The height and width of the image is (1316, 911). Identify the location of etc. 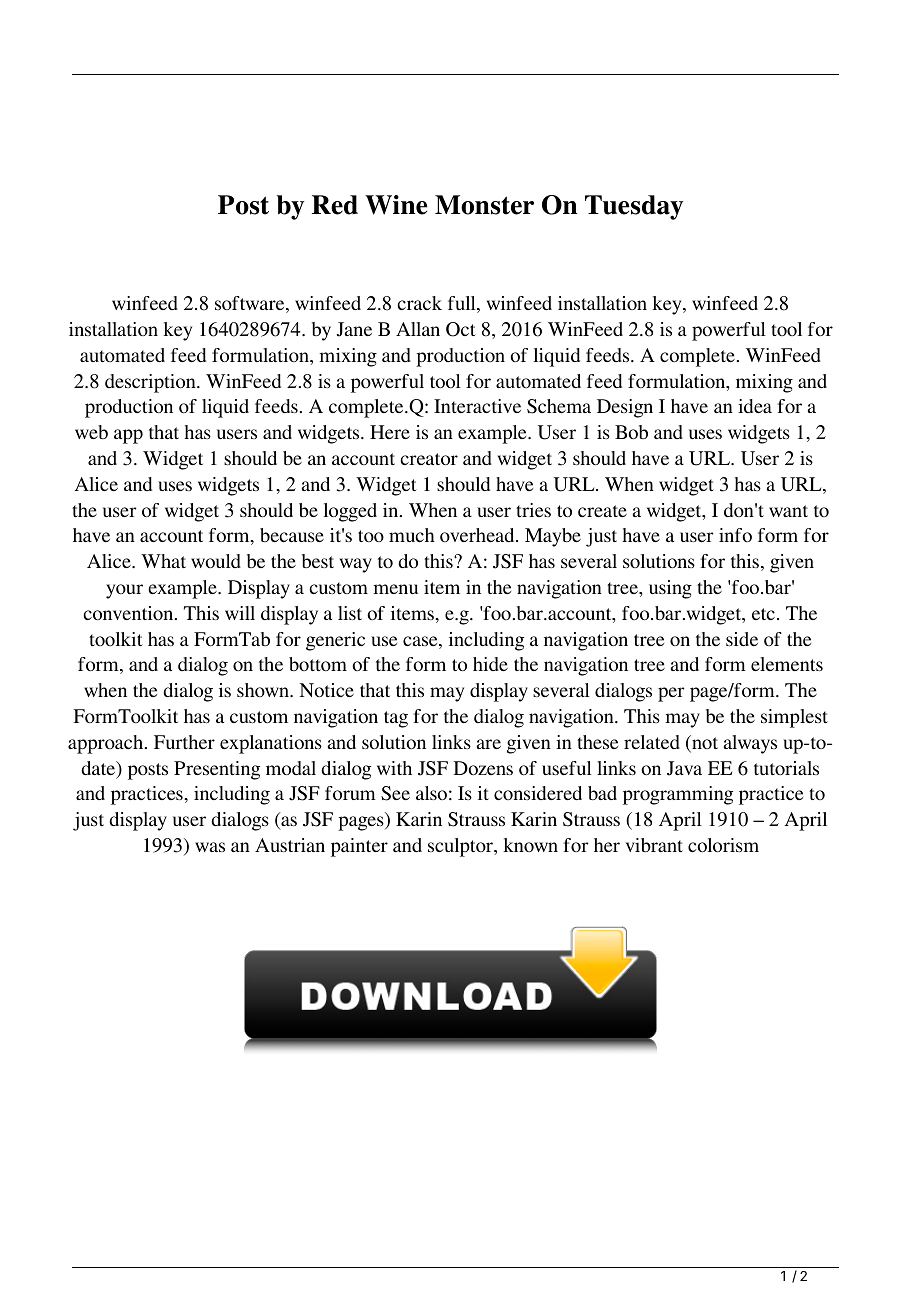
(763, 614).
